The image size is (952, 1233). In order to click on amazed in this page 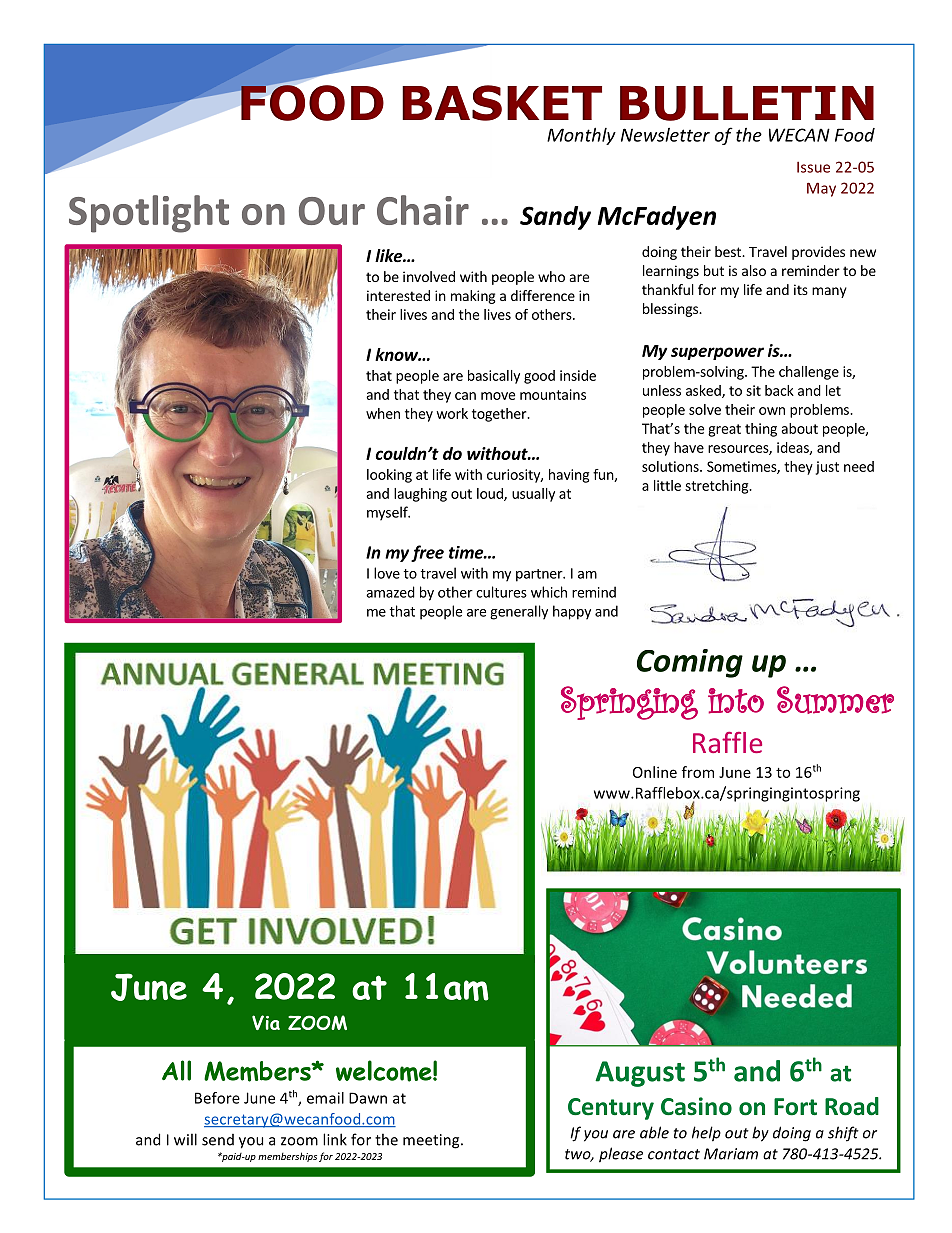, I will do `click(390, 592)`.
